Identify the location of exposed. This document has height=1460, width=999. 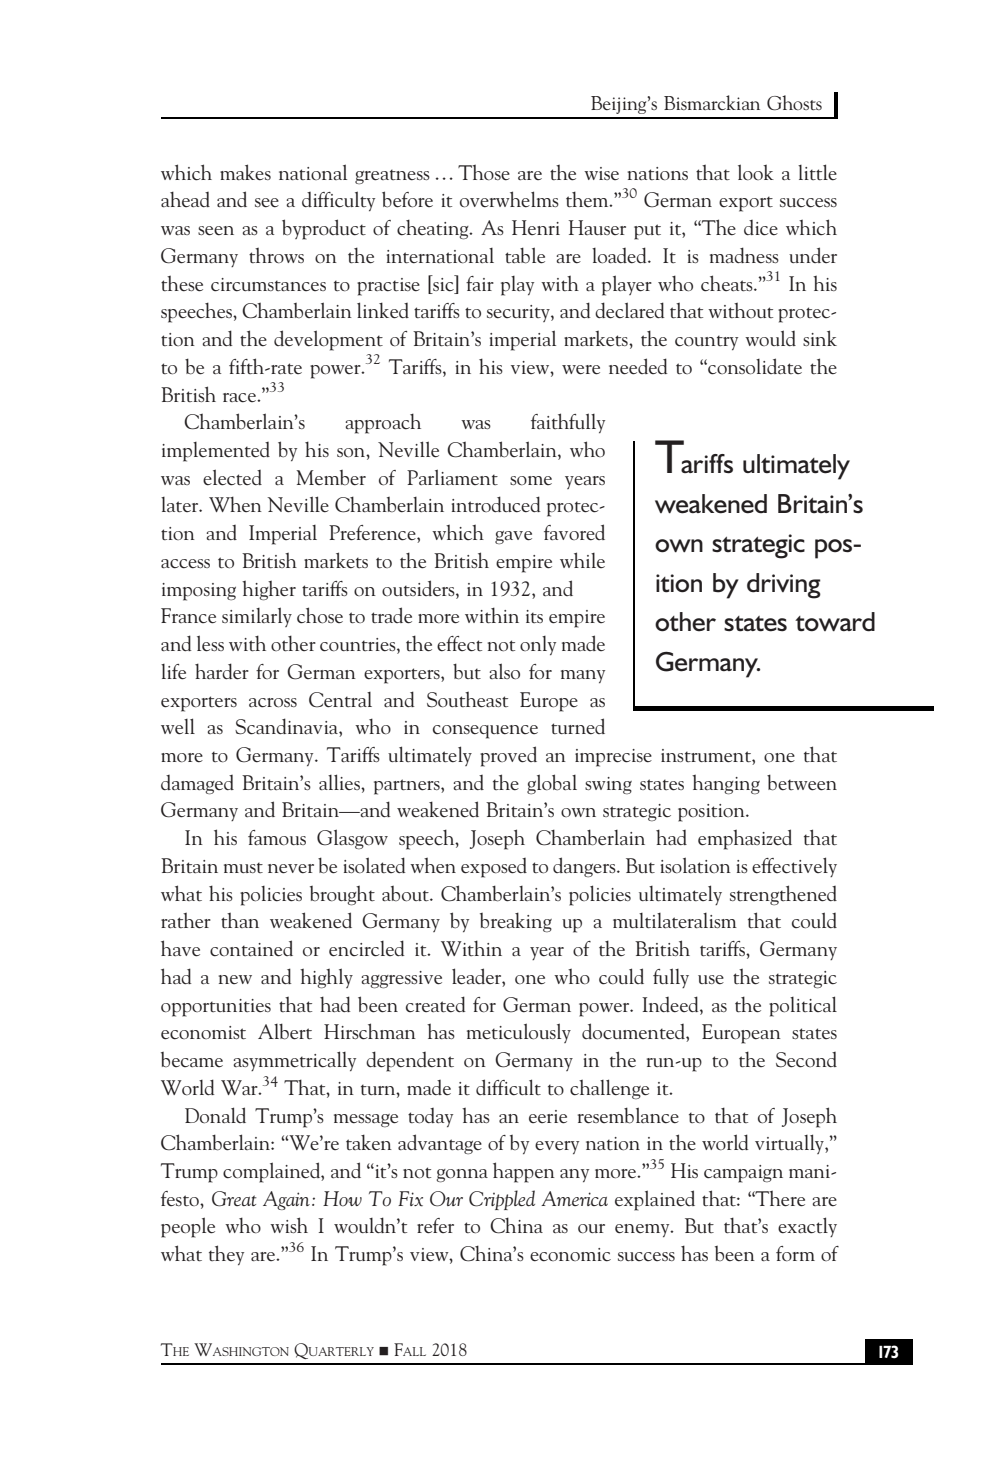
(494, 868).
